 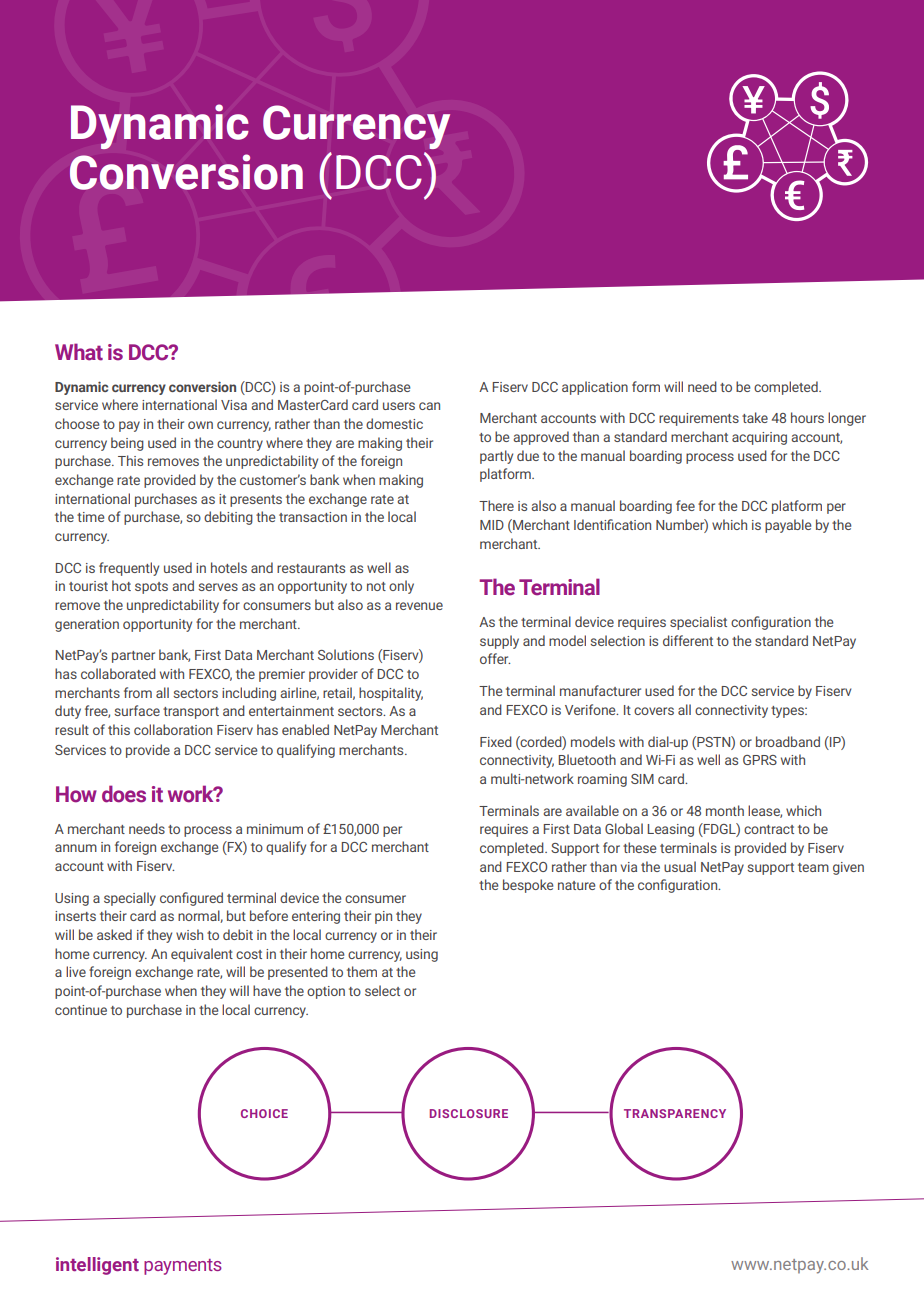 I want to click on payments, so click(x=183, y=1267).
